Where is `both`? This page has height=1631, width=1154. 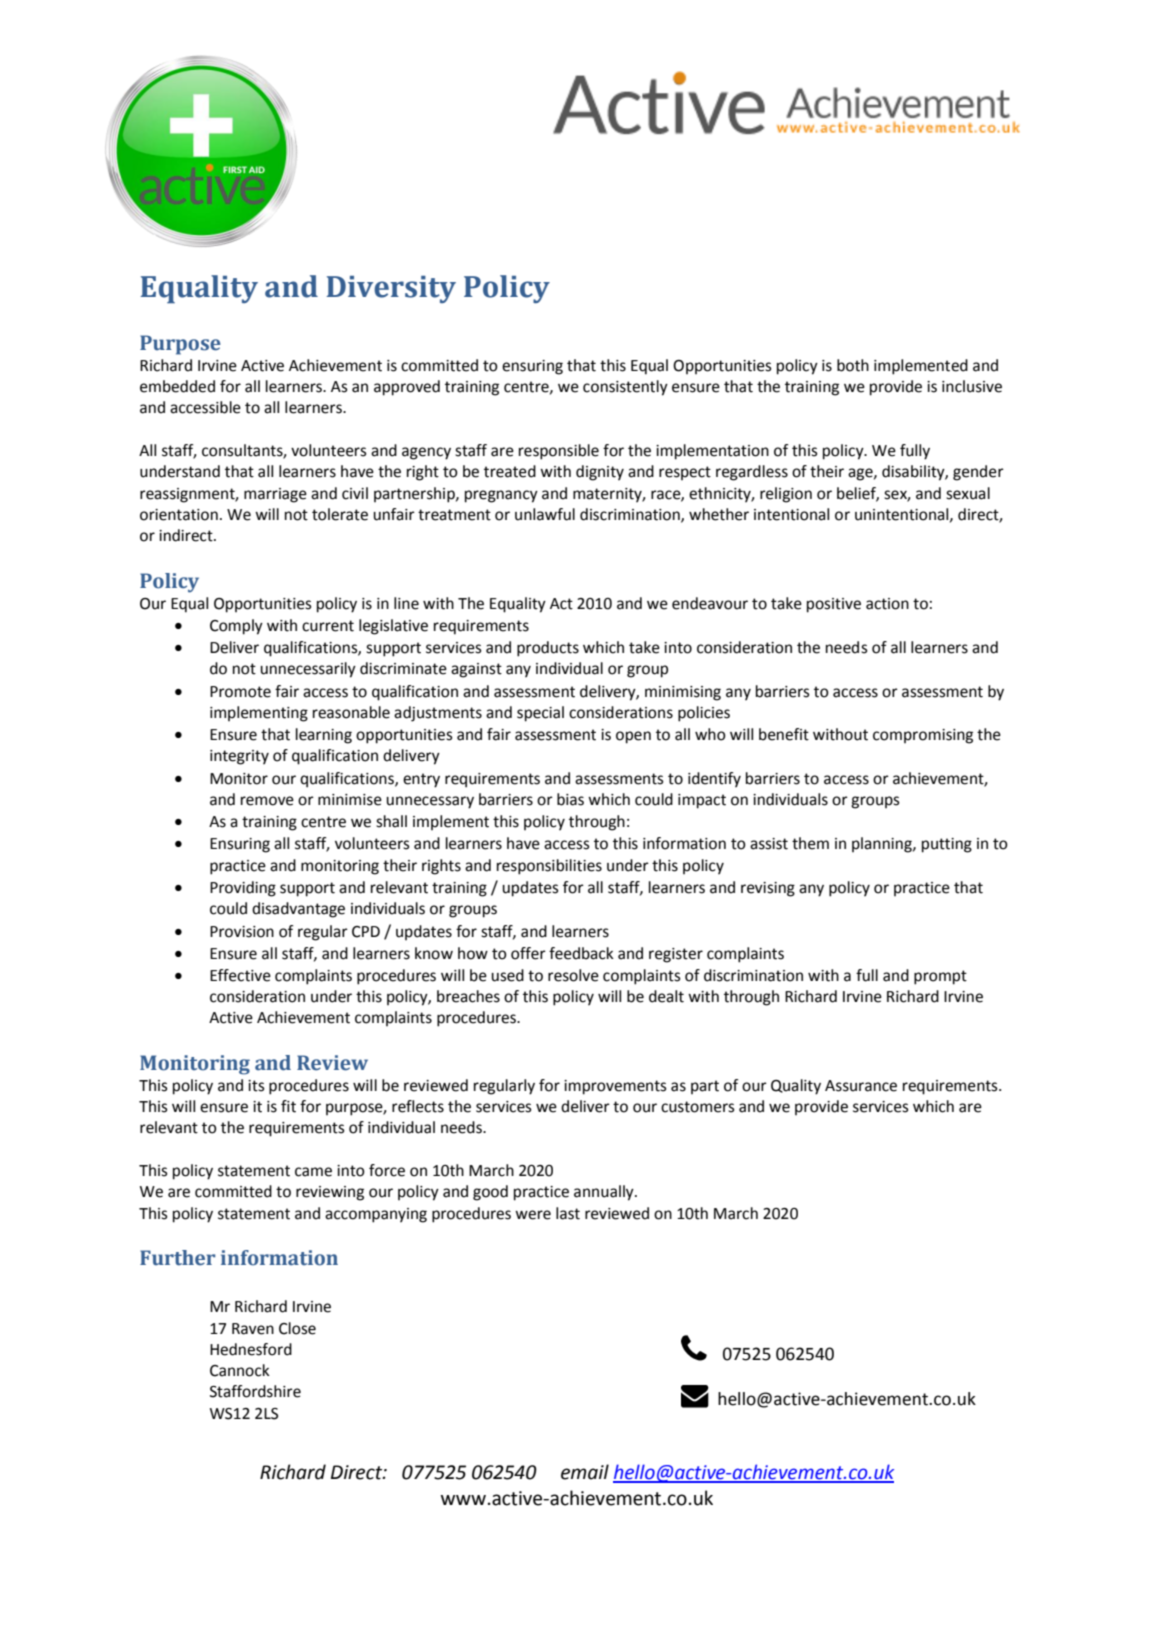 both is located at coordinates (853, 365).
